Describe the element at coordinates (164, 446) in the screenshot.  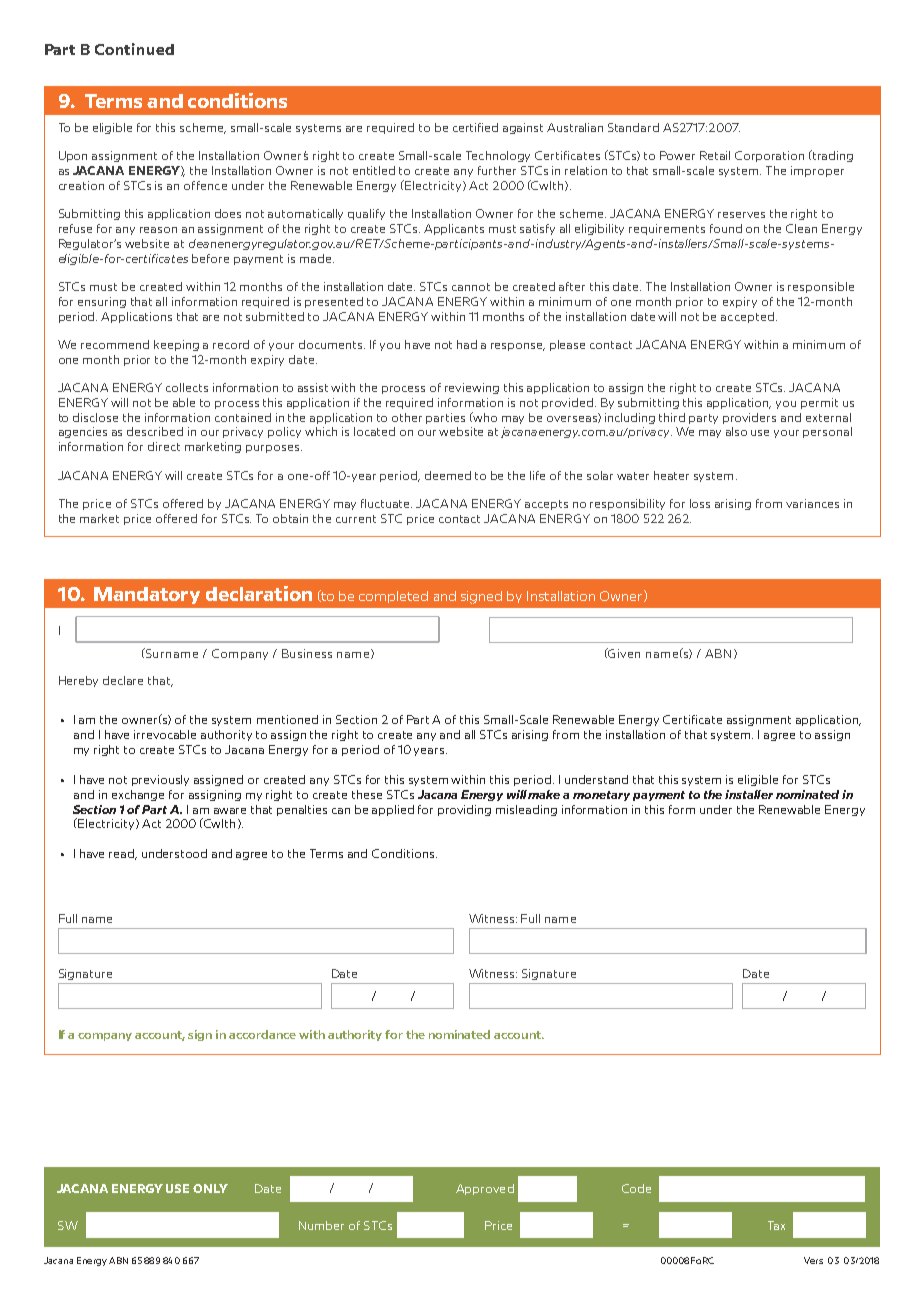
I see `direct` at that location.
